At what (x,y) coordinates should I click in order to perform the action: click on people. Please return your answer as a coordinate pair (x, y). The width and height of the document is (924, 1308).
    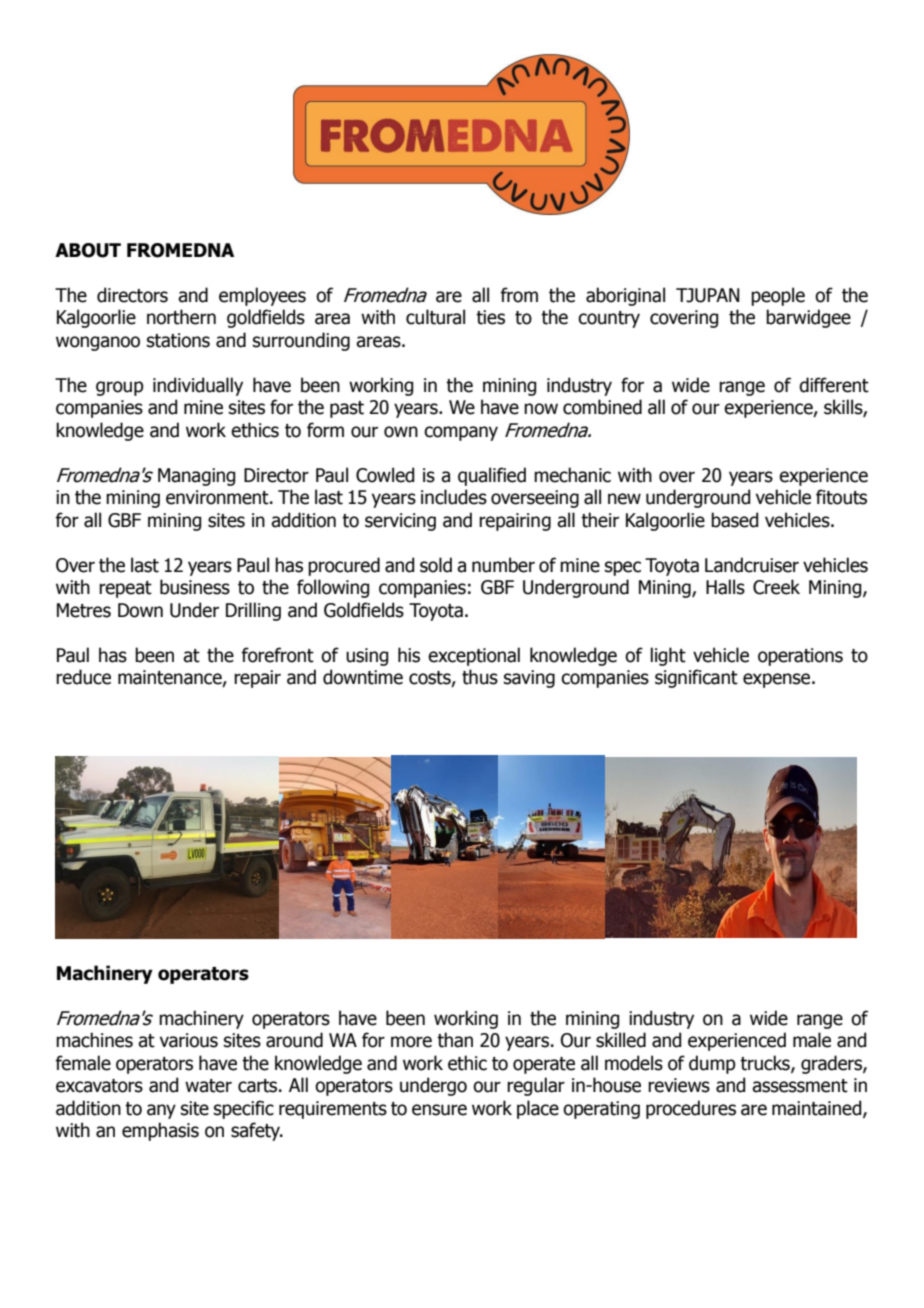
    Looking at the image, I should click on (778, 296).
